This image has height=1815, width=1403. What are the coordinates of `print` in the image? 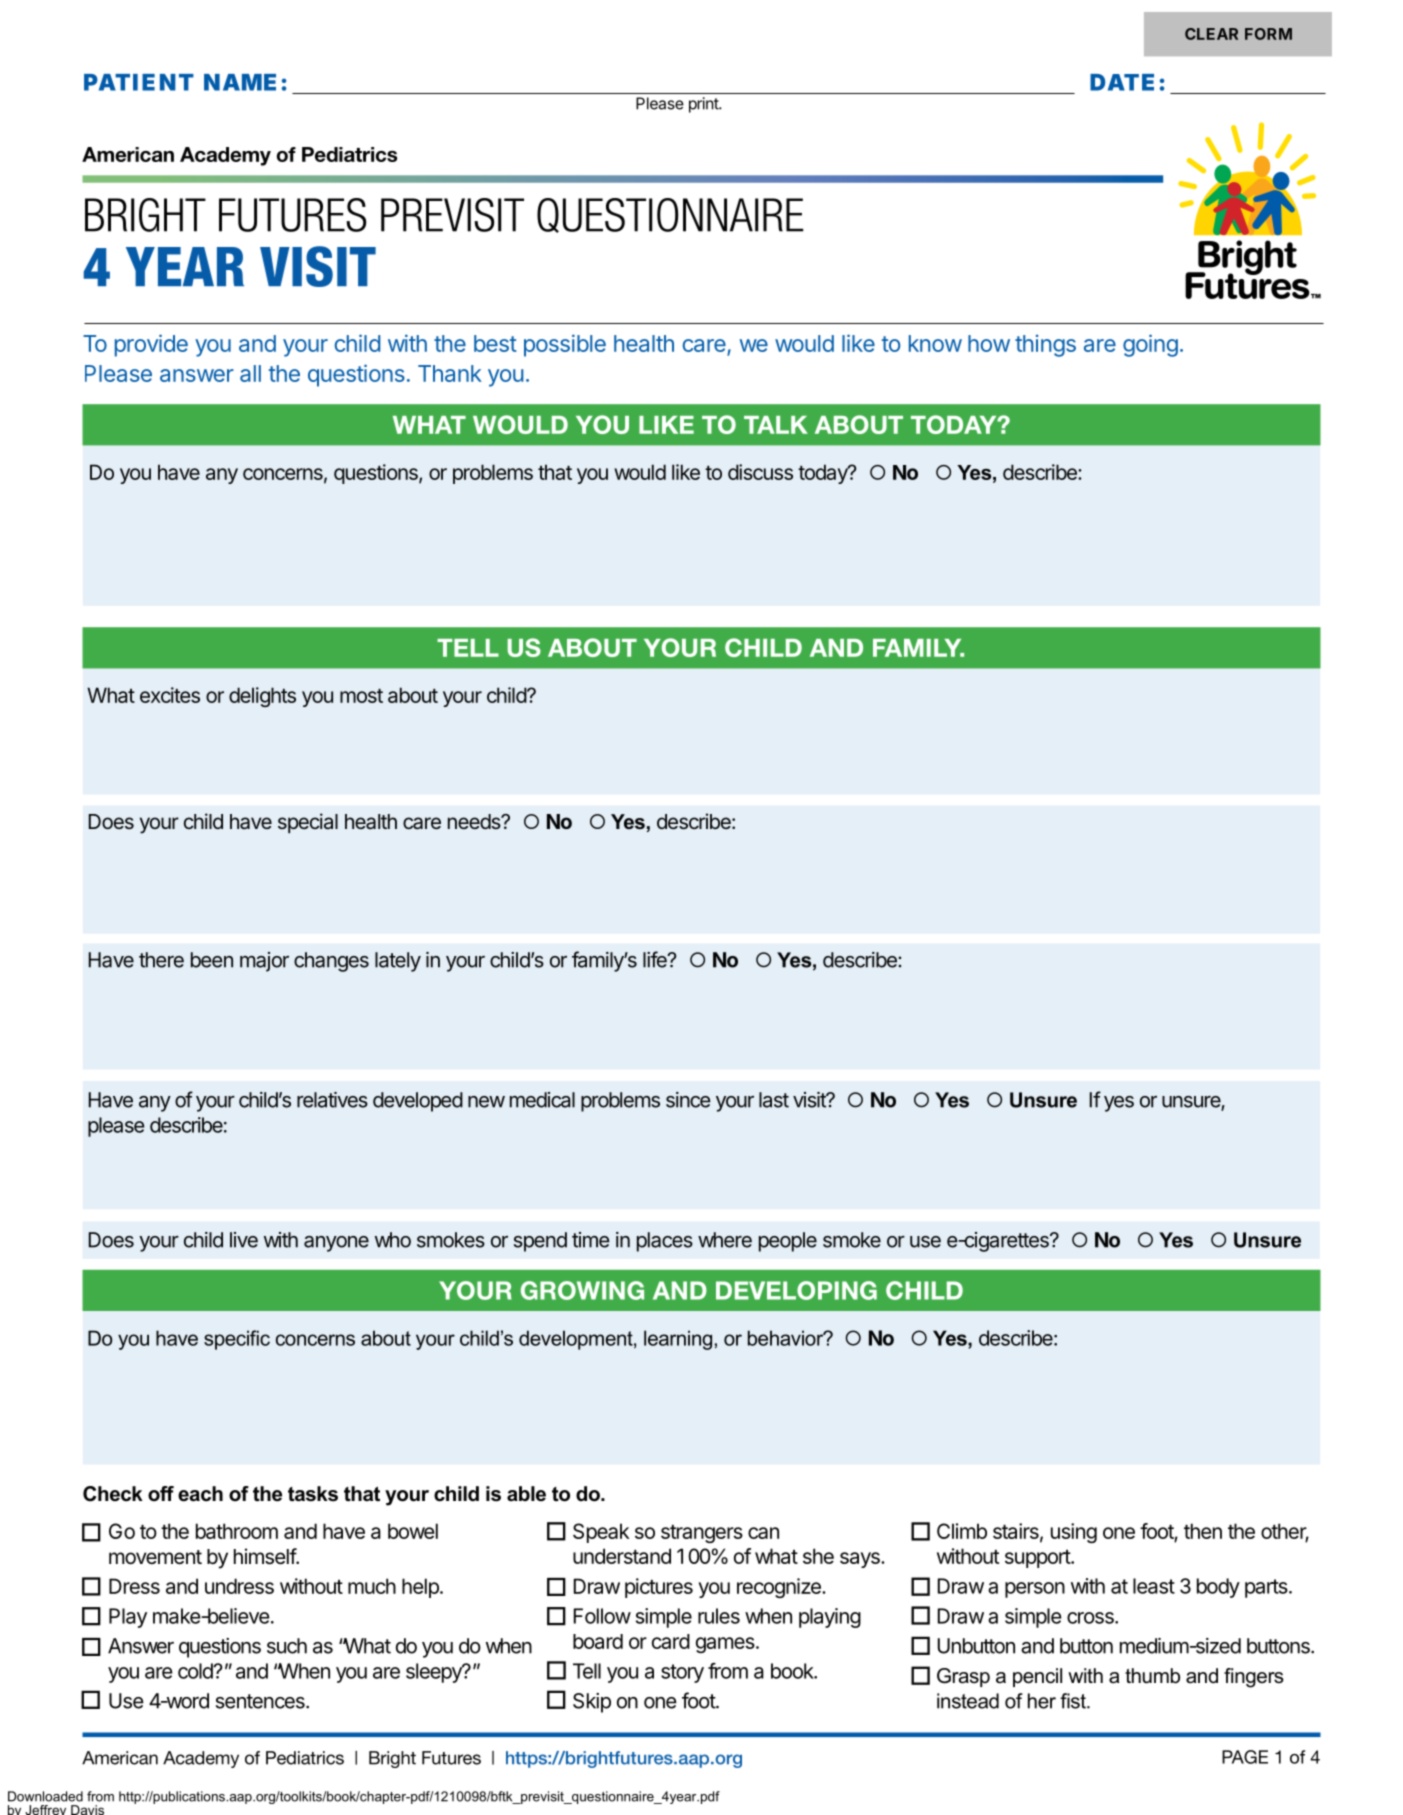 It's located at (704, 105).
